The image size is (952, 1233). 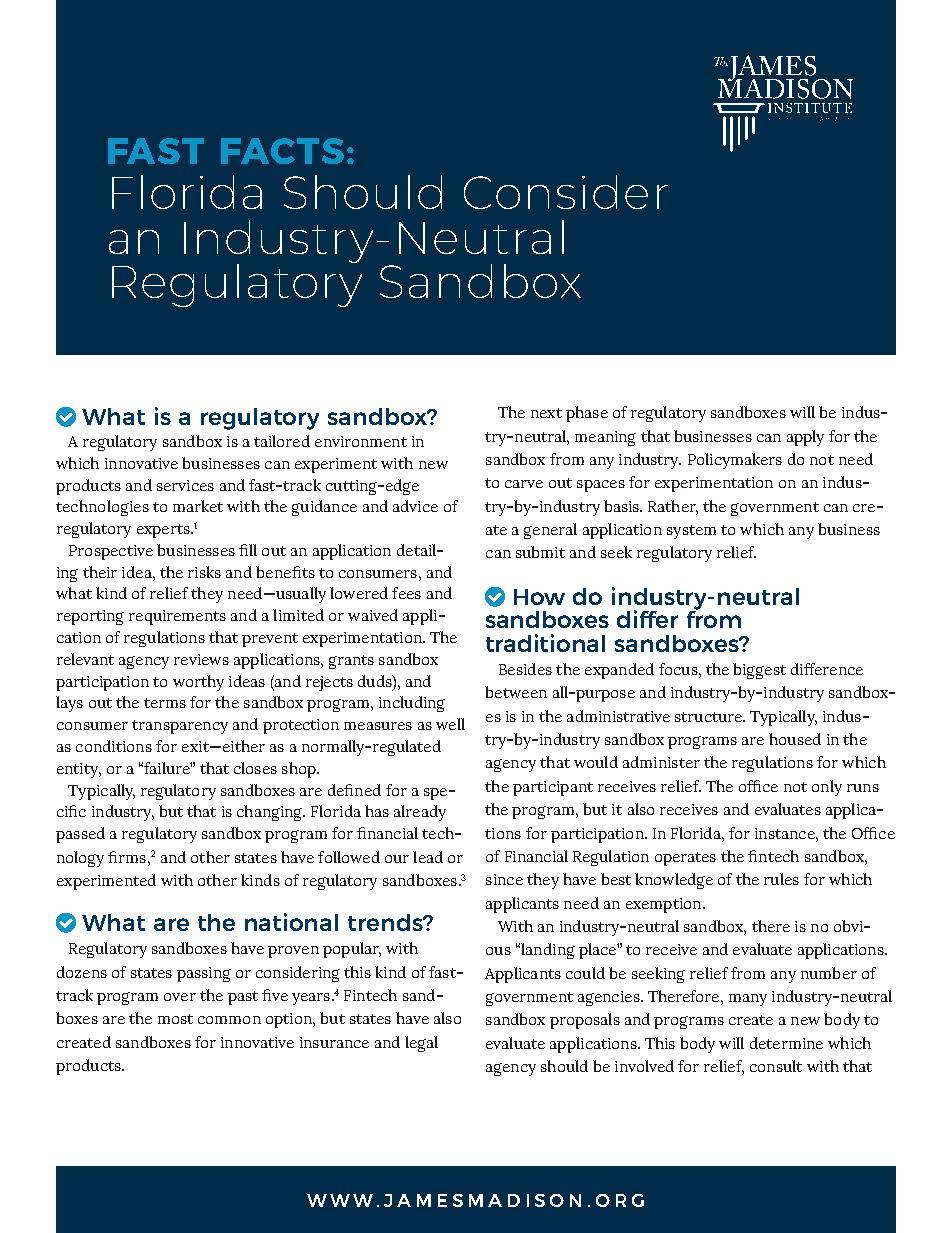 What do you see at coordinates (587, 414) in the image?
I see `phase` at bounding box center [587, 414].
